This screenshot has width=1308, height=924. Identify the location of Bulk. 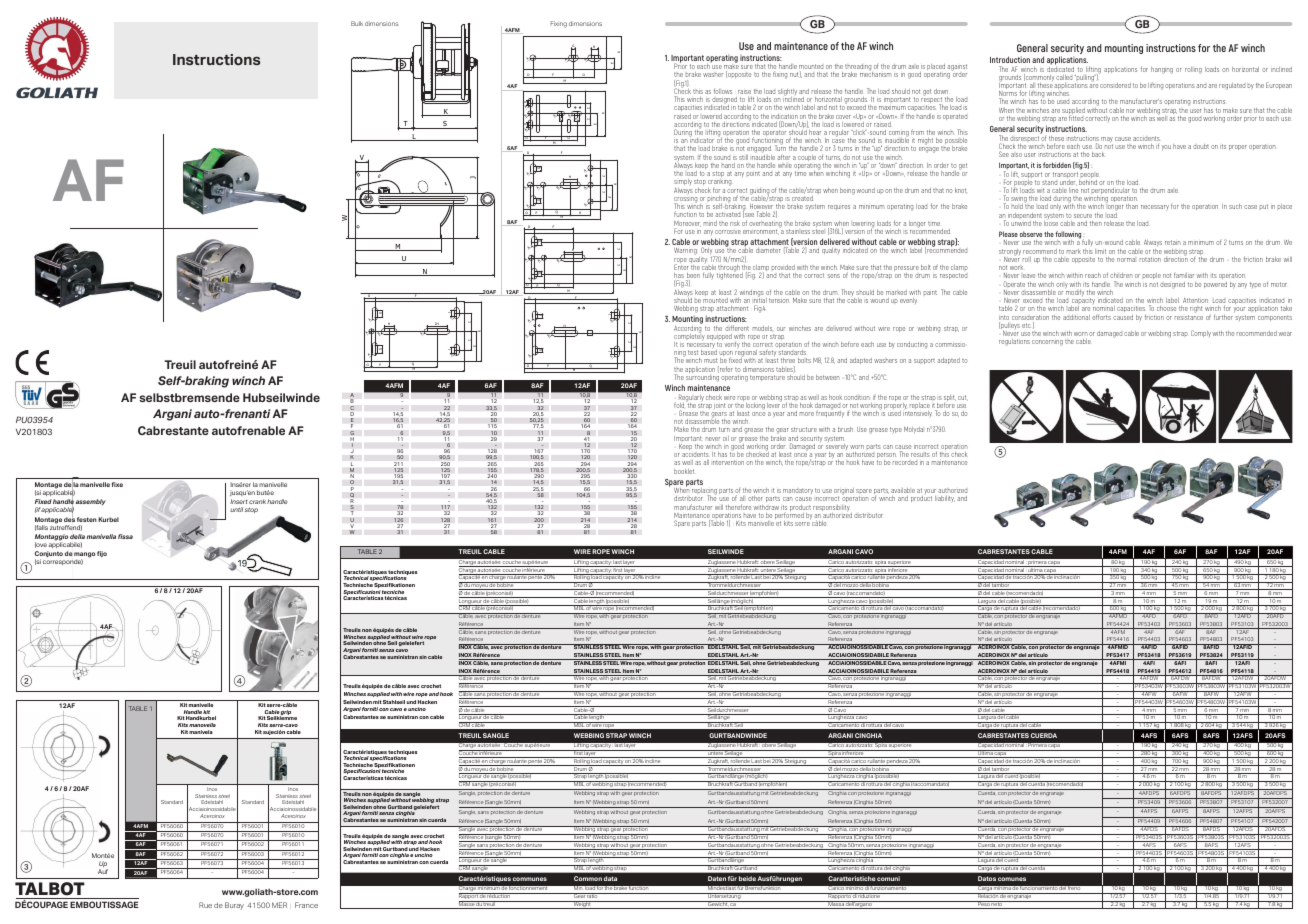
(357, 23).
